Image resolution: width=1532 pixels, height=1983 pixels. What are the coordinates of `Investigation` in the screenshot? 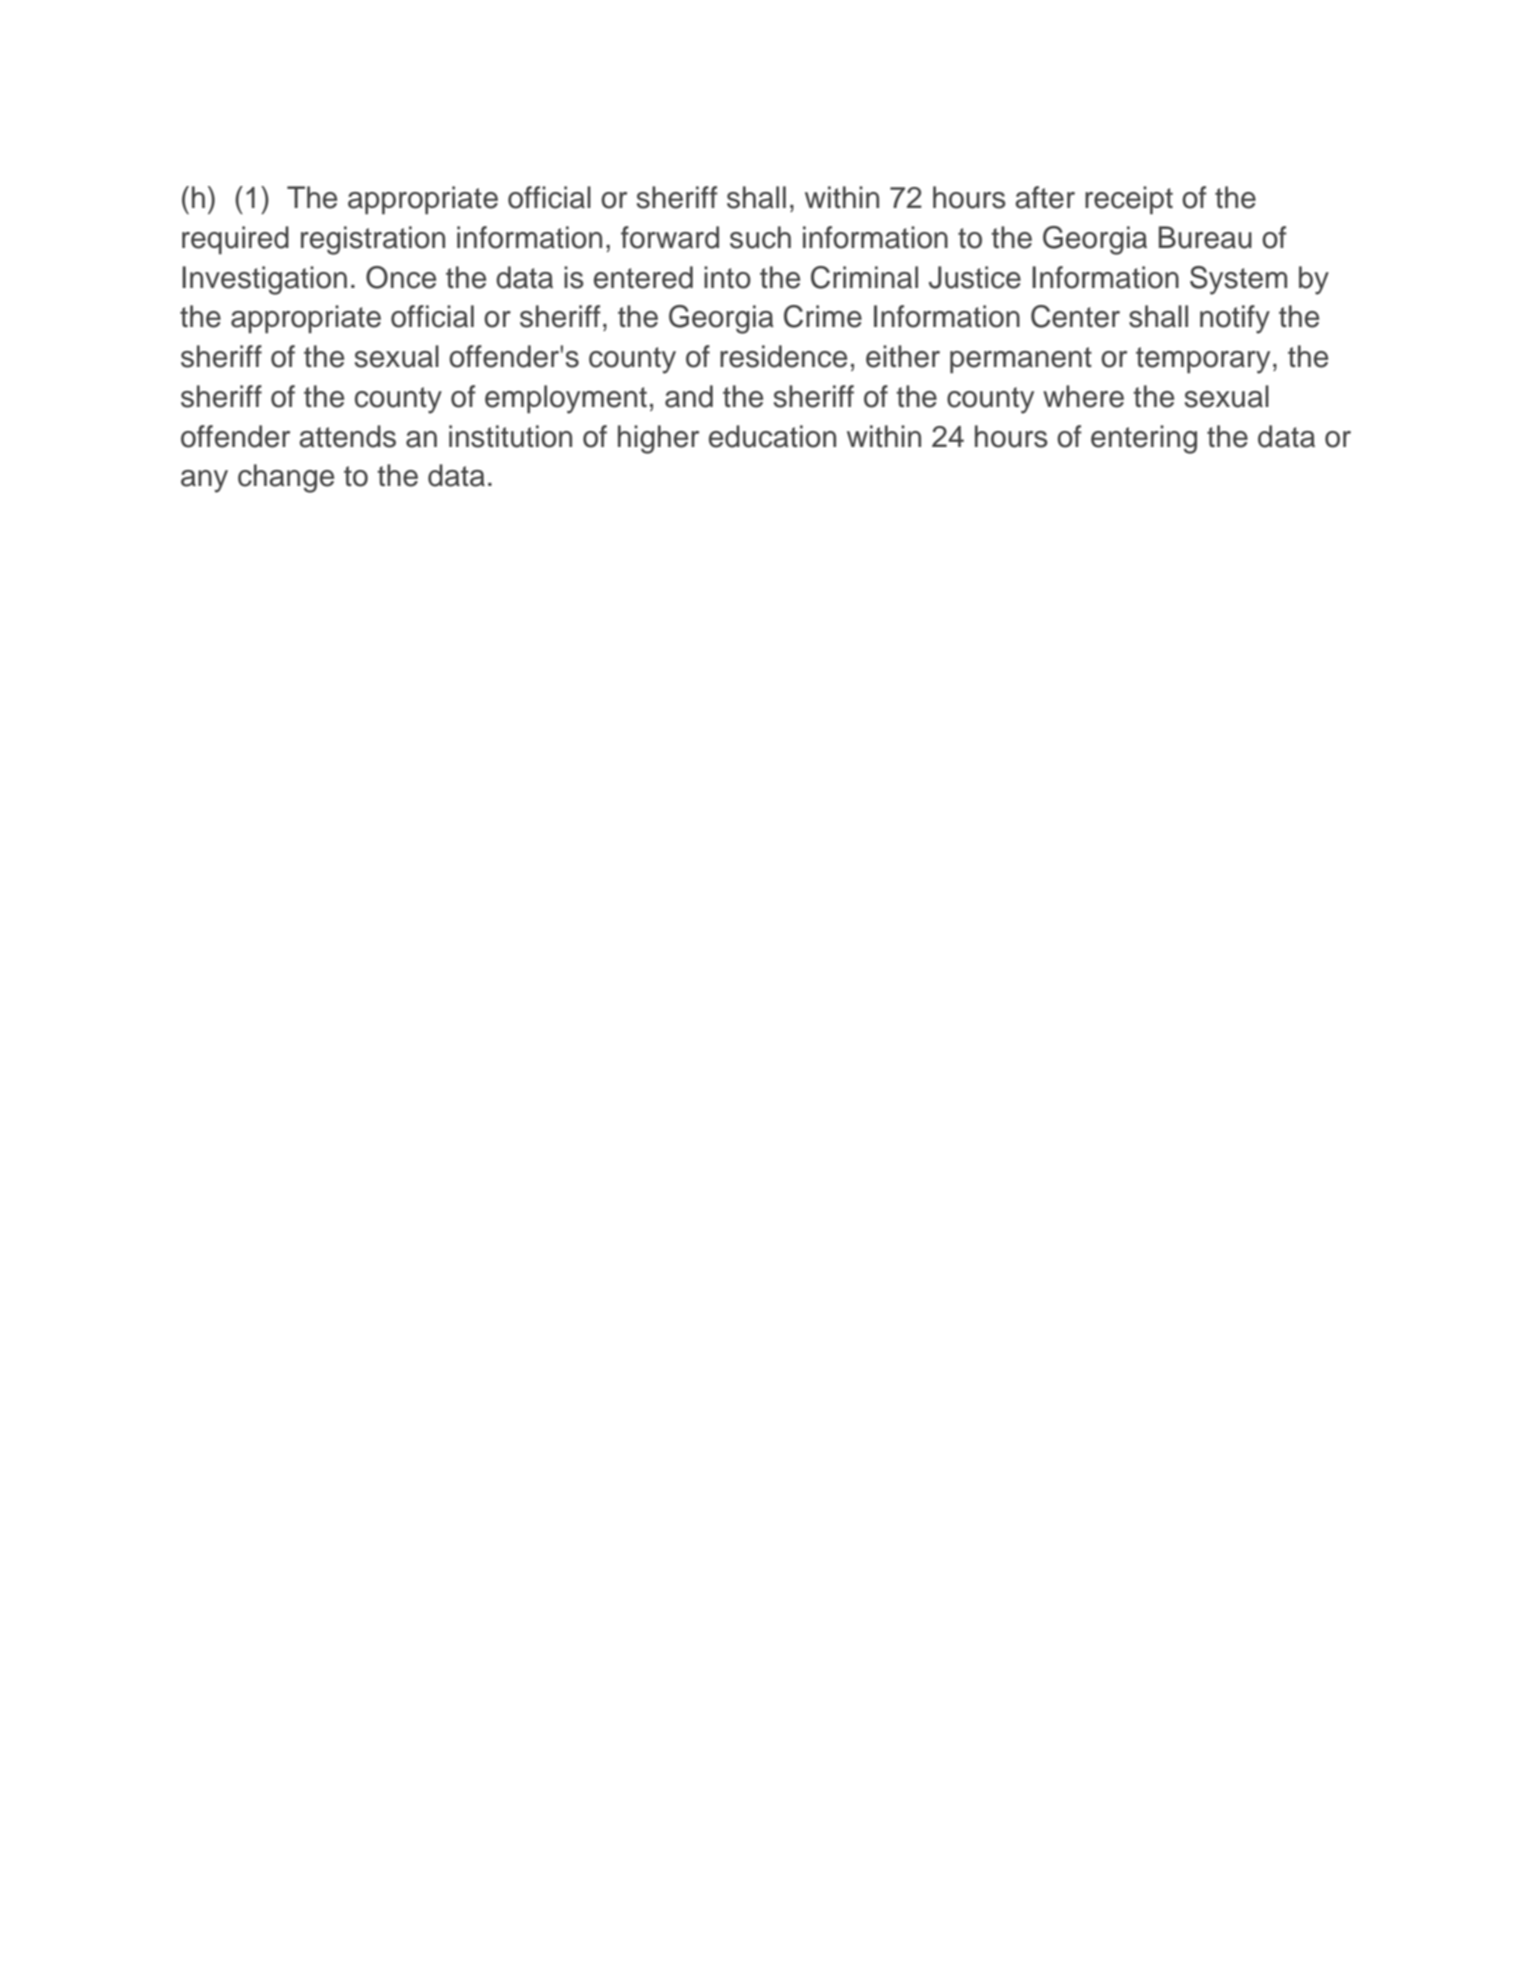 It's located at (264, 280).
